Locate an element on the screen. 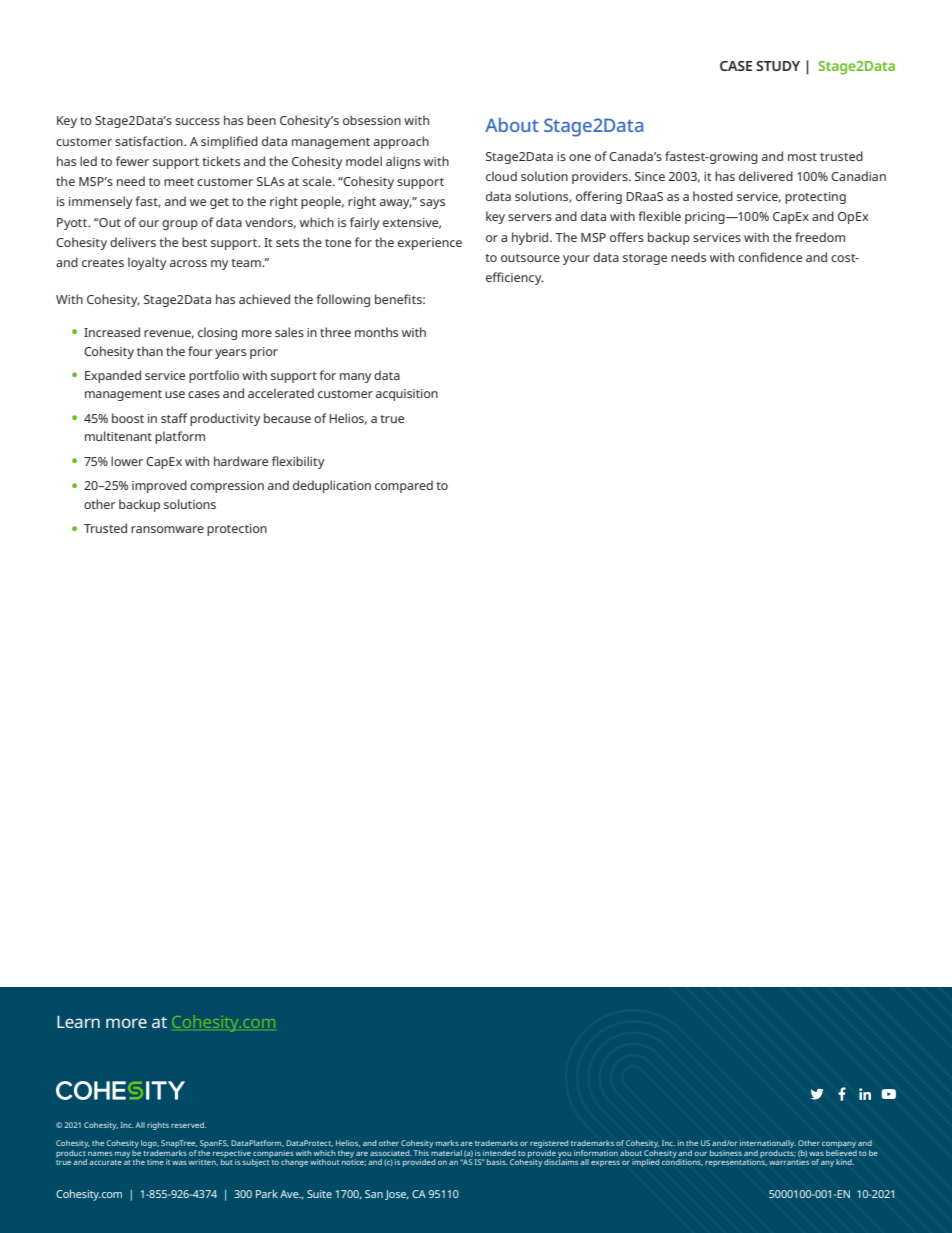 This screenshot has height=1233, width=952. compared is located at coordinates (404, 486).
